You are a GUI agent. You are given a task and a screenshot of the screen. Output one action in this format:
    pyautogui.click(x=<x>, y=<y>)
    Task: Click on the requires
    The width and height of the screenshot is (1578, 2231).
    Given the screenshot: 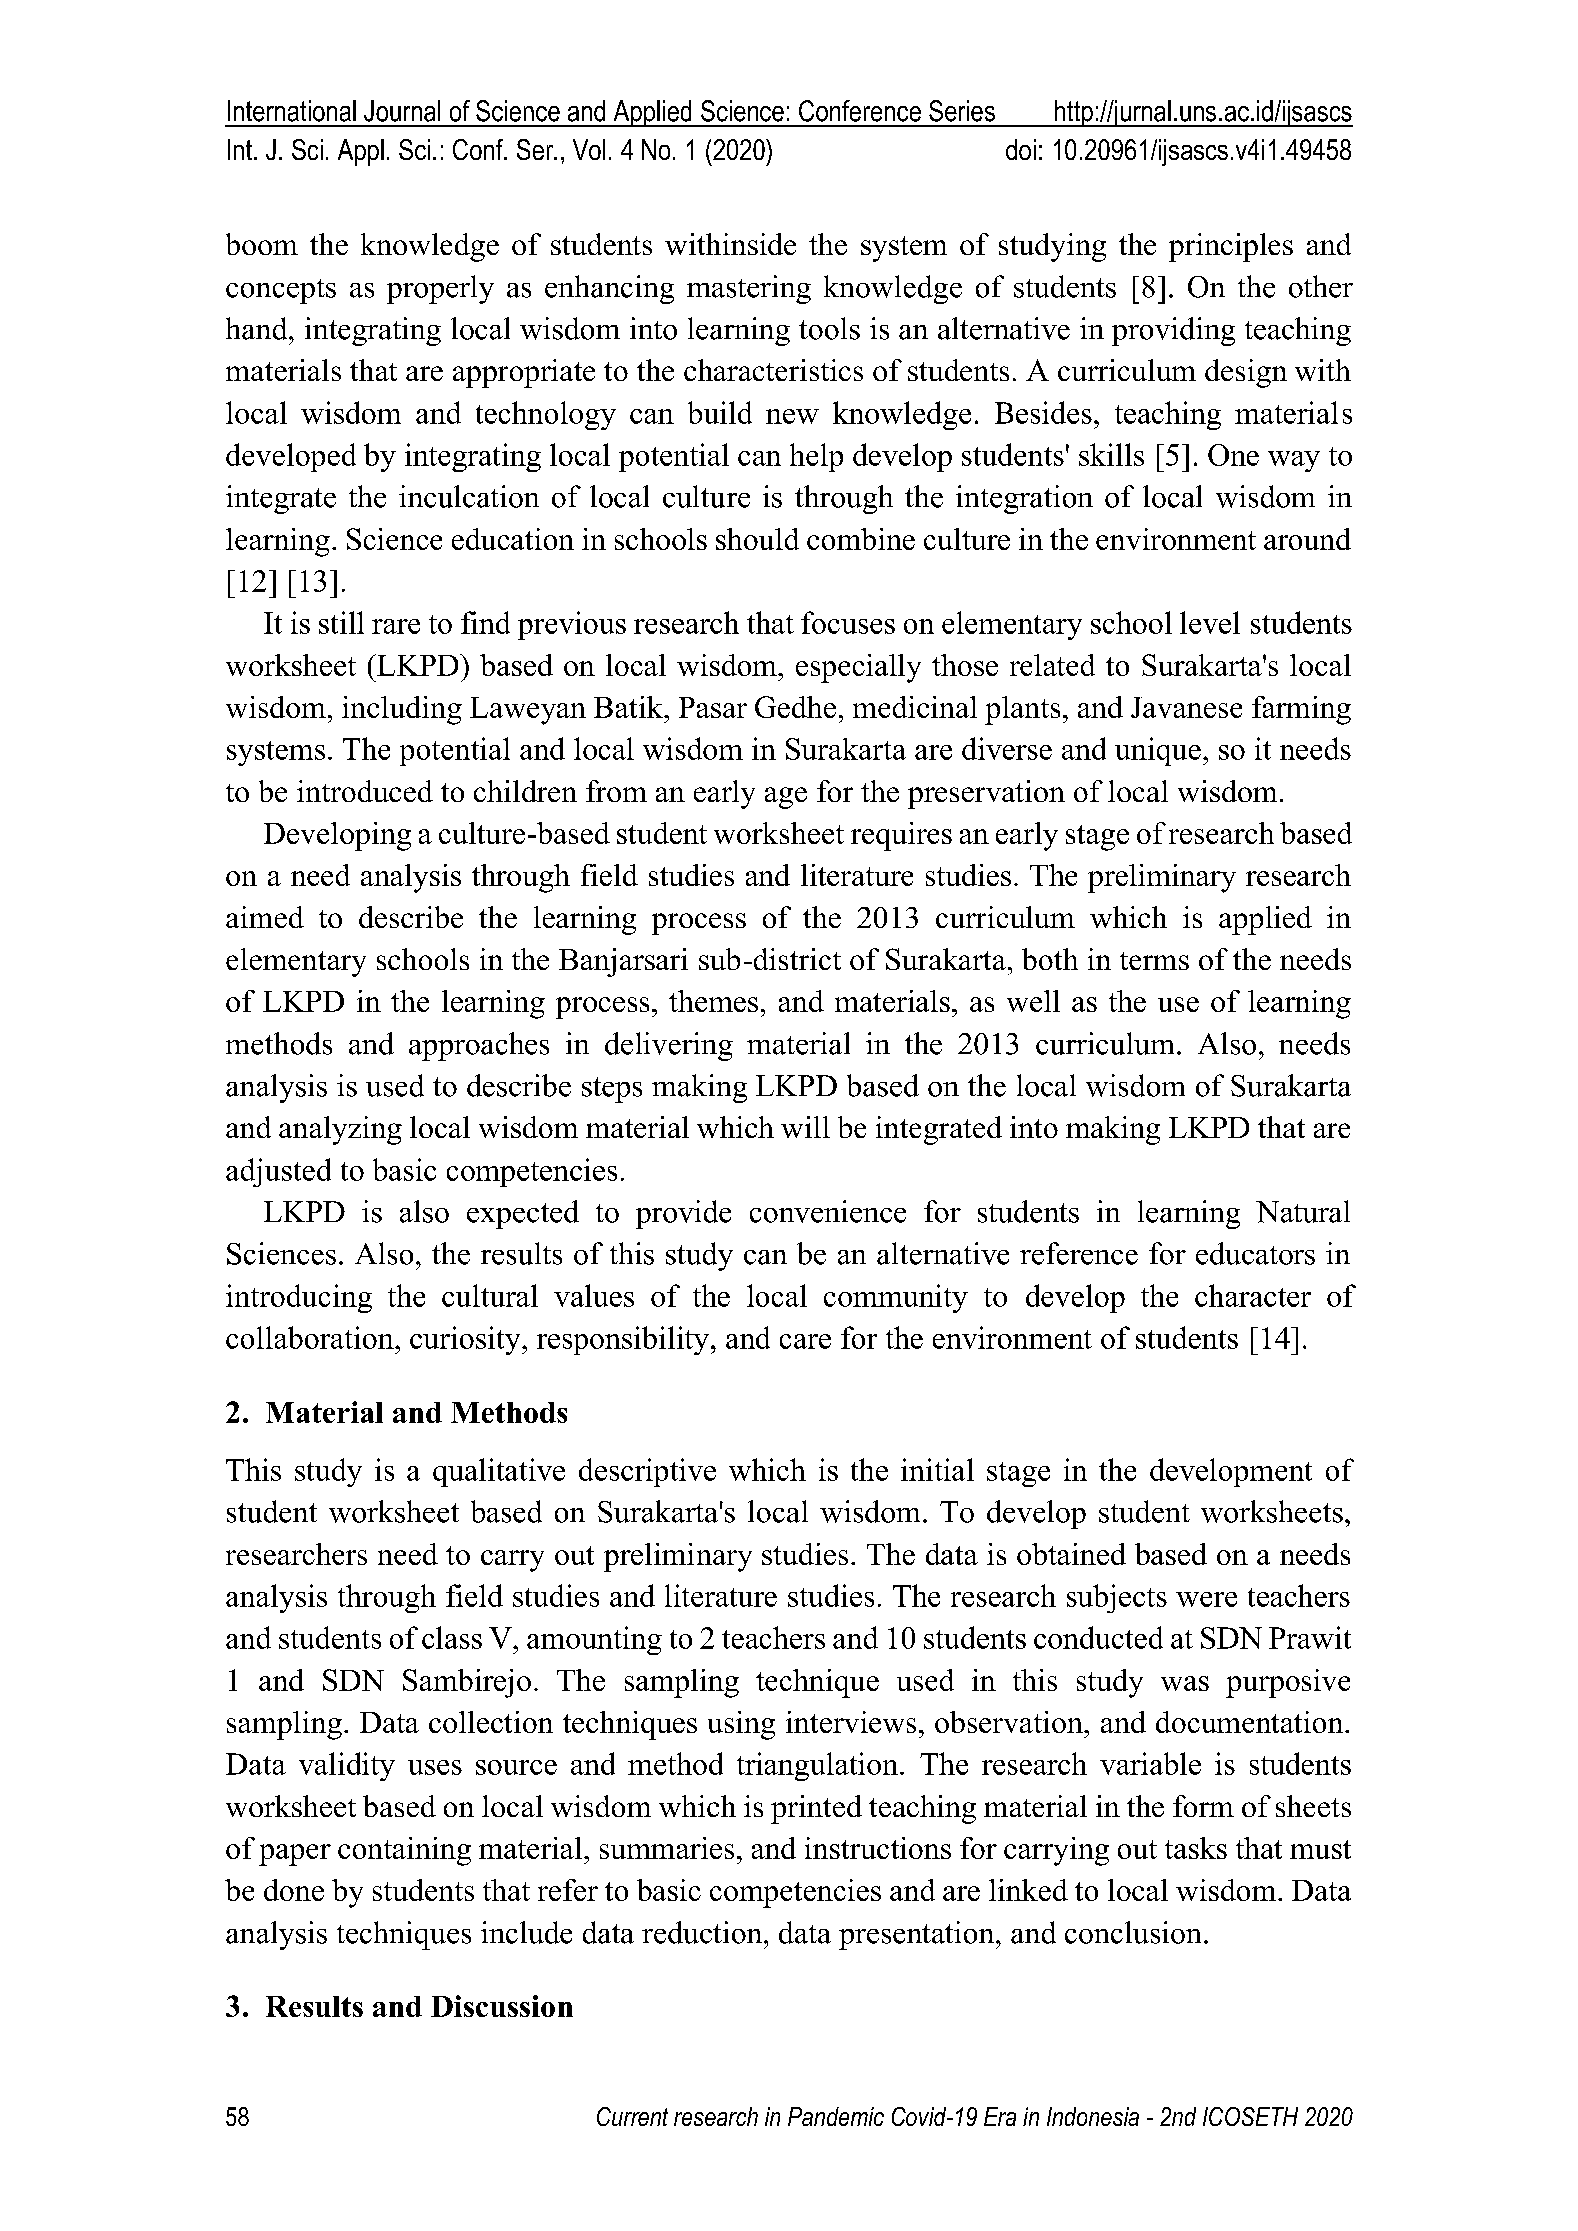 What is the action you would take?
    pyautogui.click(x=901, y=836)
